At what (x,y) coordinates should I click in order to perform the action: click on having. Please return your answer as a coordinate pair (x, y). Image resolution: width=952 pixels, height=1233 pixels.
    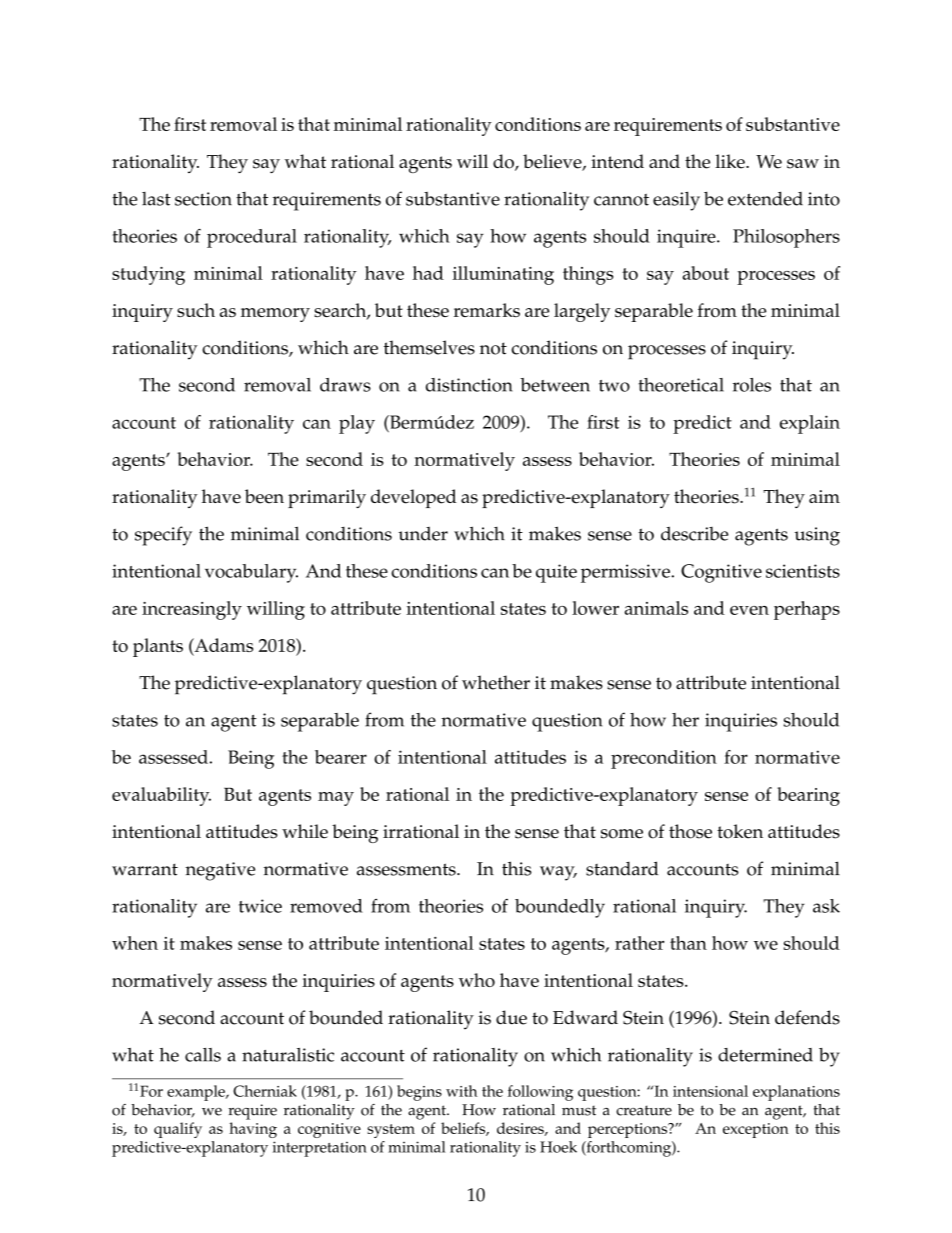
    Looking at the image, I should click on (253, 1130).
